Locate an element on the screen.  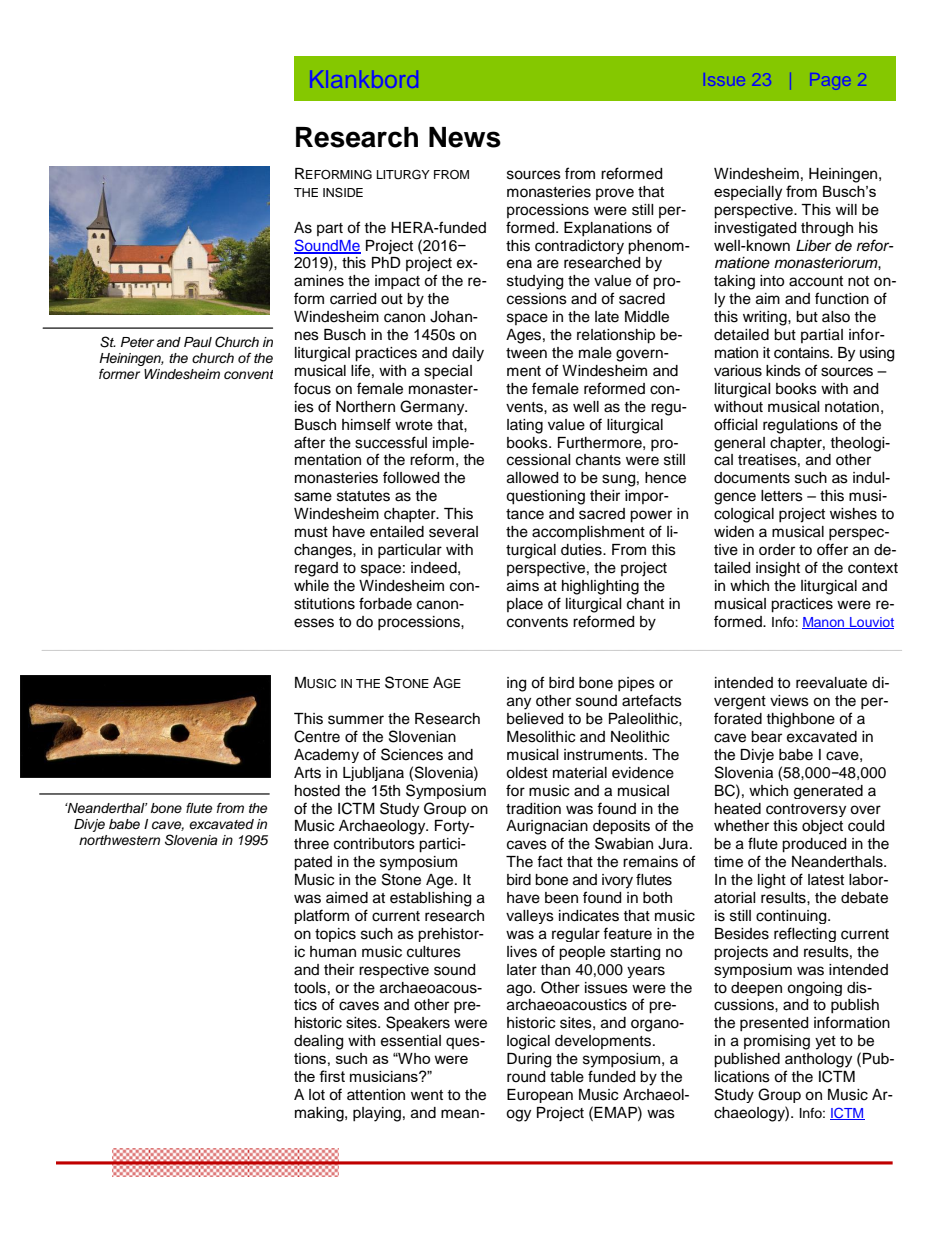
LITURGY is located at coordinates (403, 174).
